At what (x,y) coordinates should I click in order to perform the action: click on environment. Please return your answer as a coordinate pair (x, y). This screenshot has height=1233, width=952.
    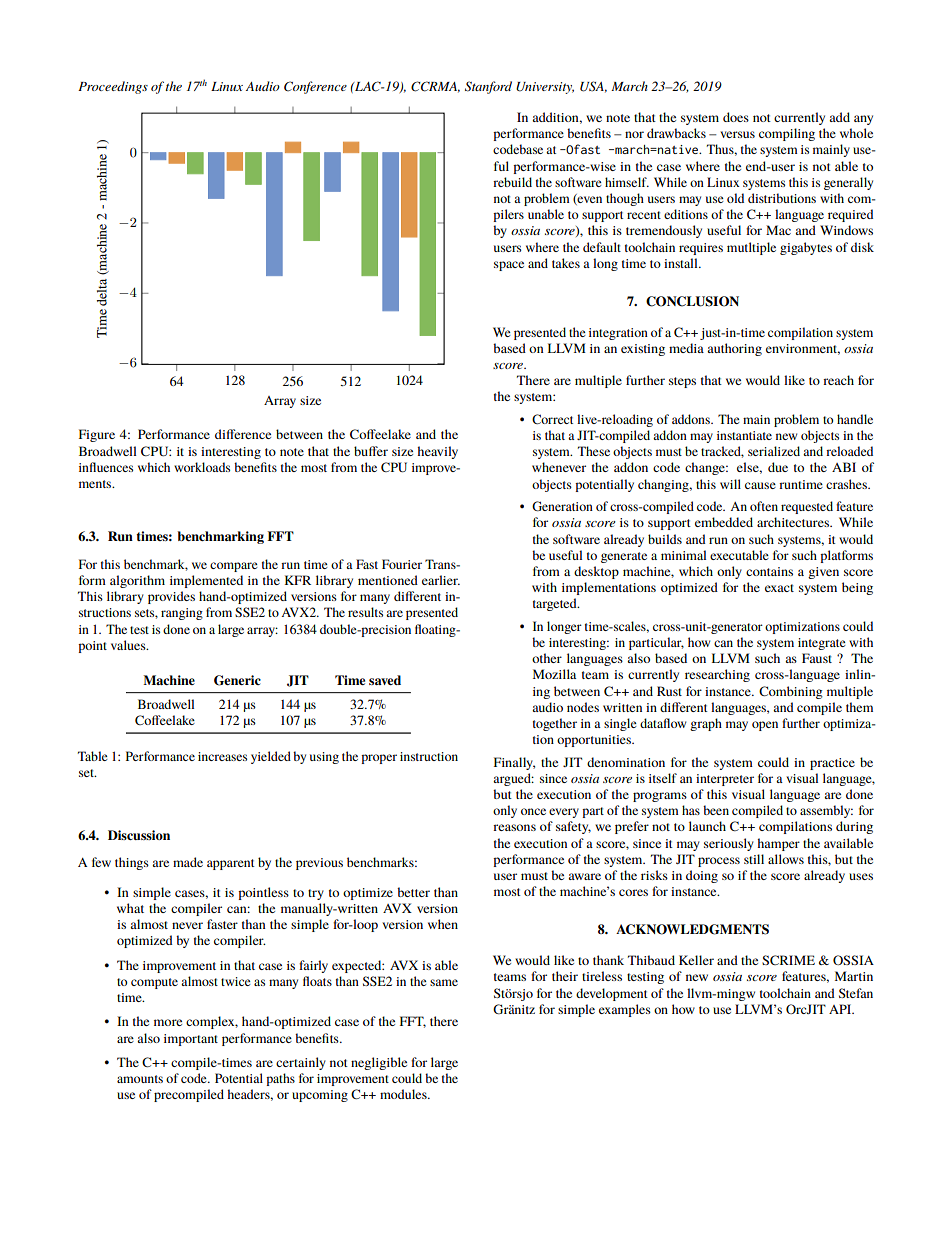
    Looking at the image, I should click on (803, 349).
